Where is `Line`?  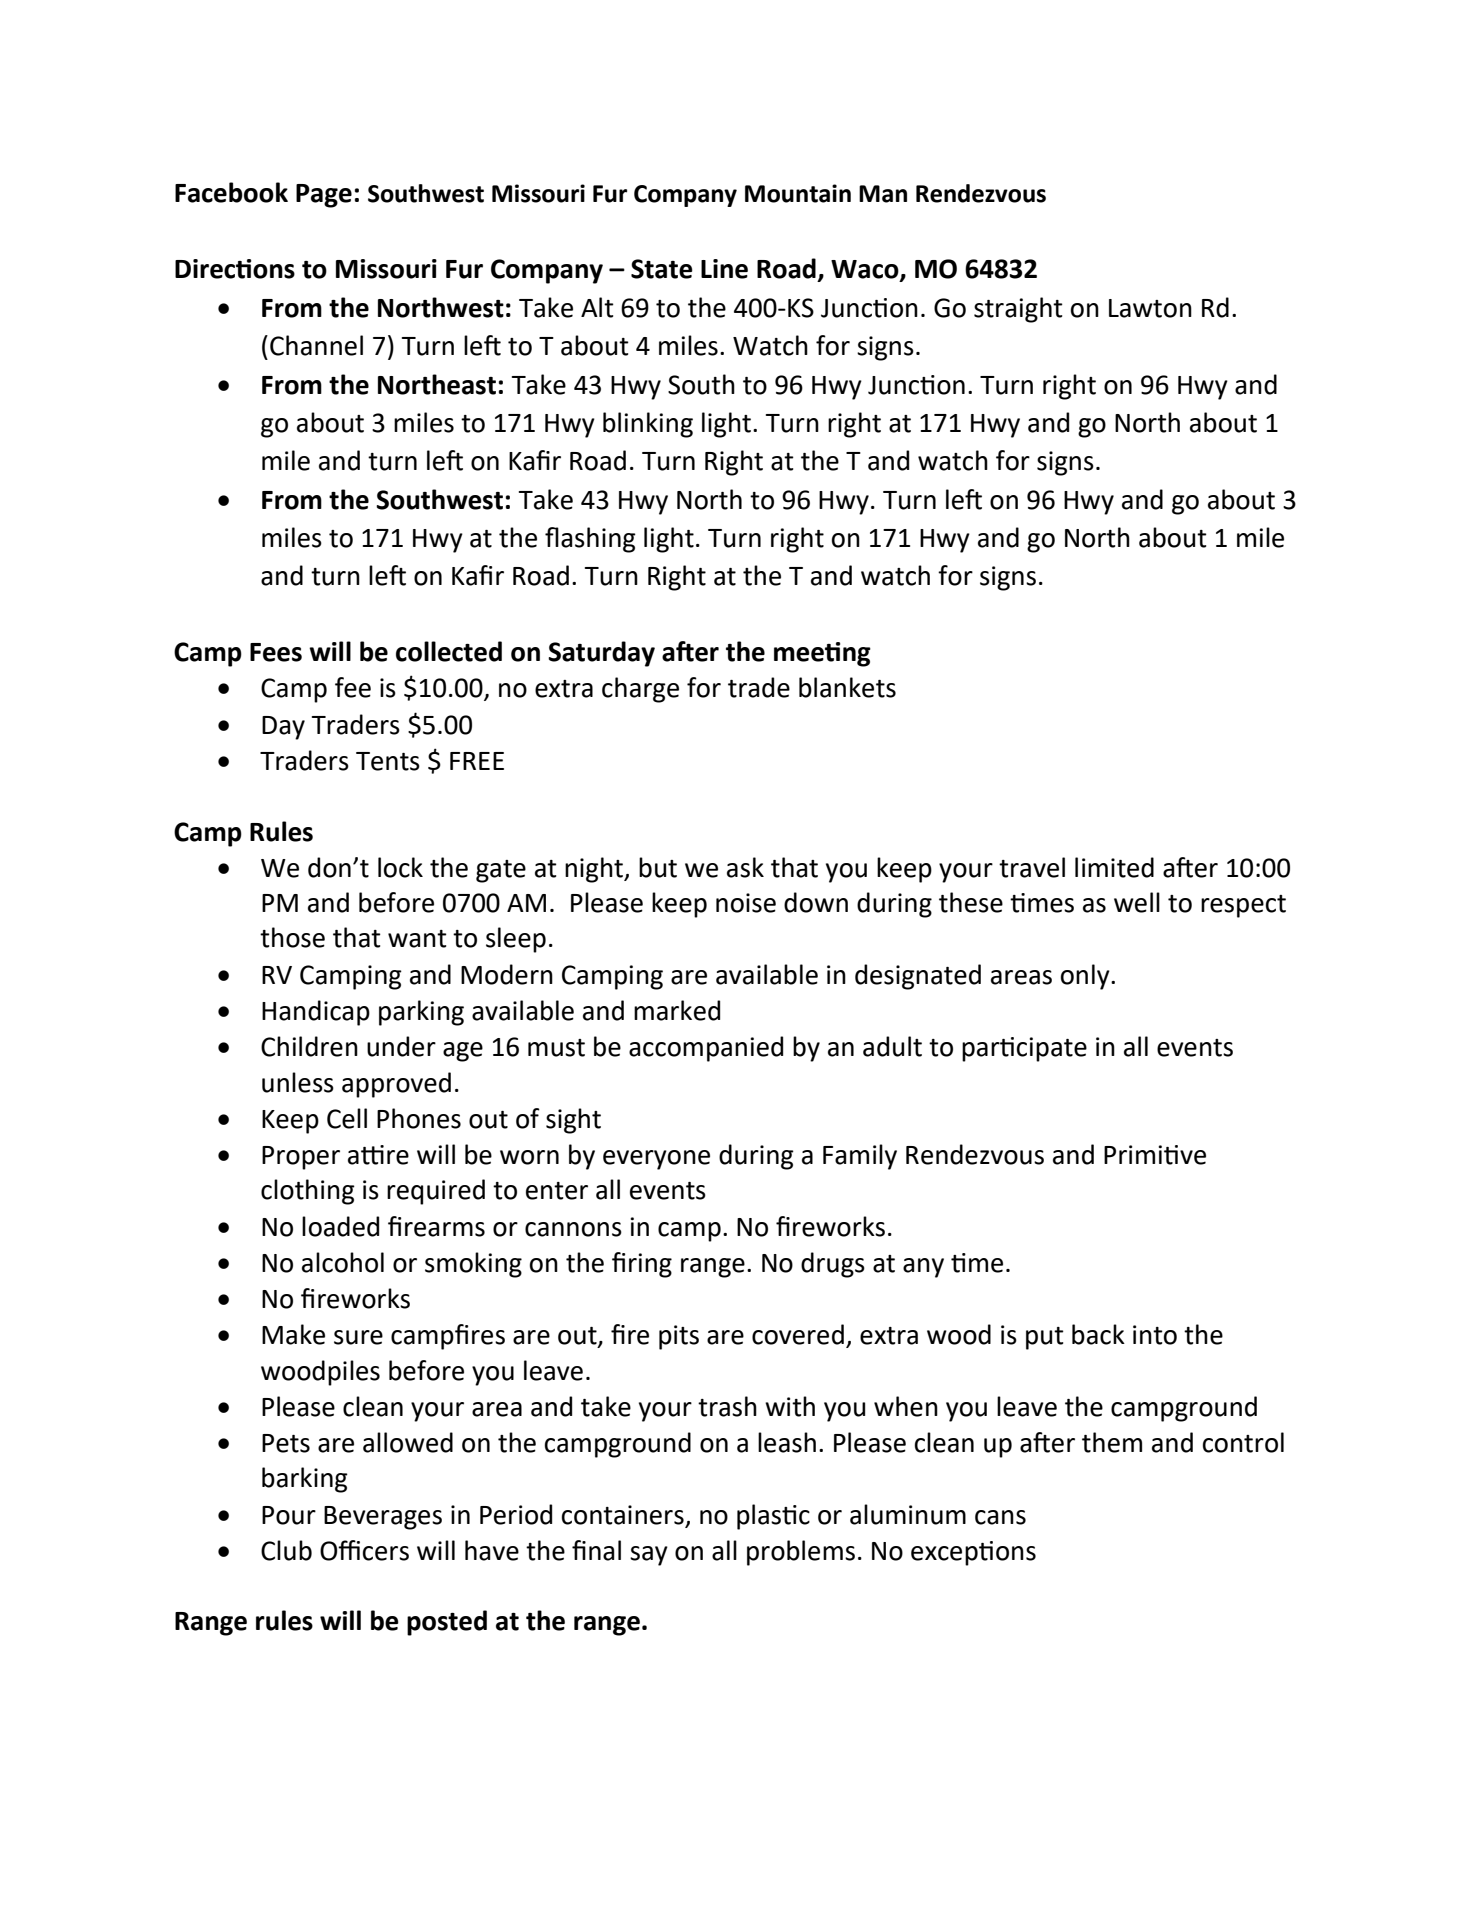 Line is located at coordinates (724, 269).
